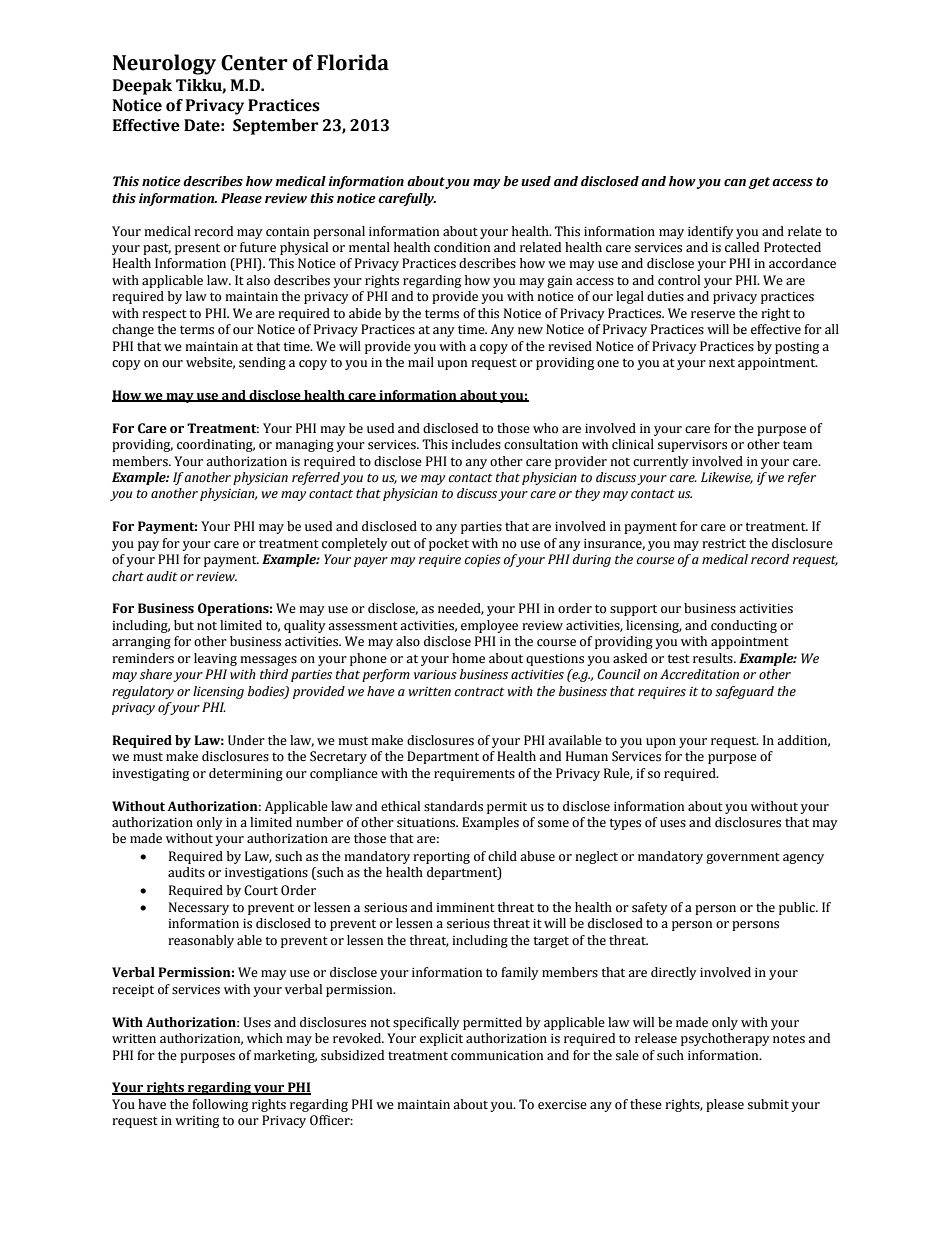 Image resolution: width=952 pixels, height=1233 pixels. Describe the element at coordinates (735, 183) in the document. I see `can` at that location.
